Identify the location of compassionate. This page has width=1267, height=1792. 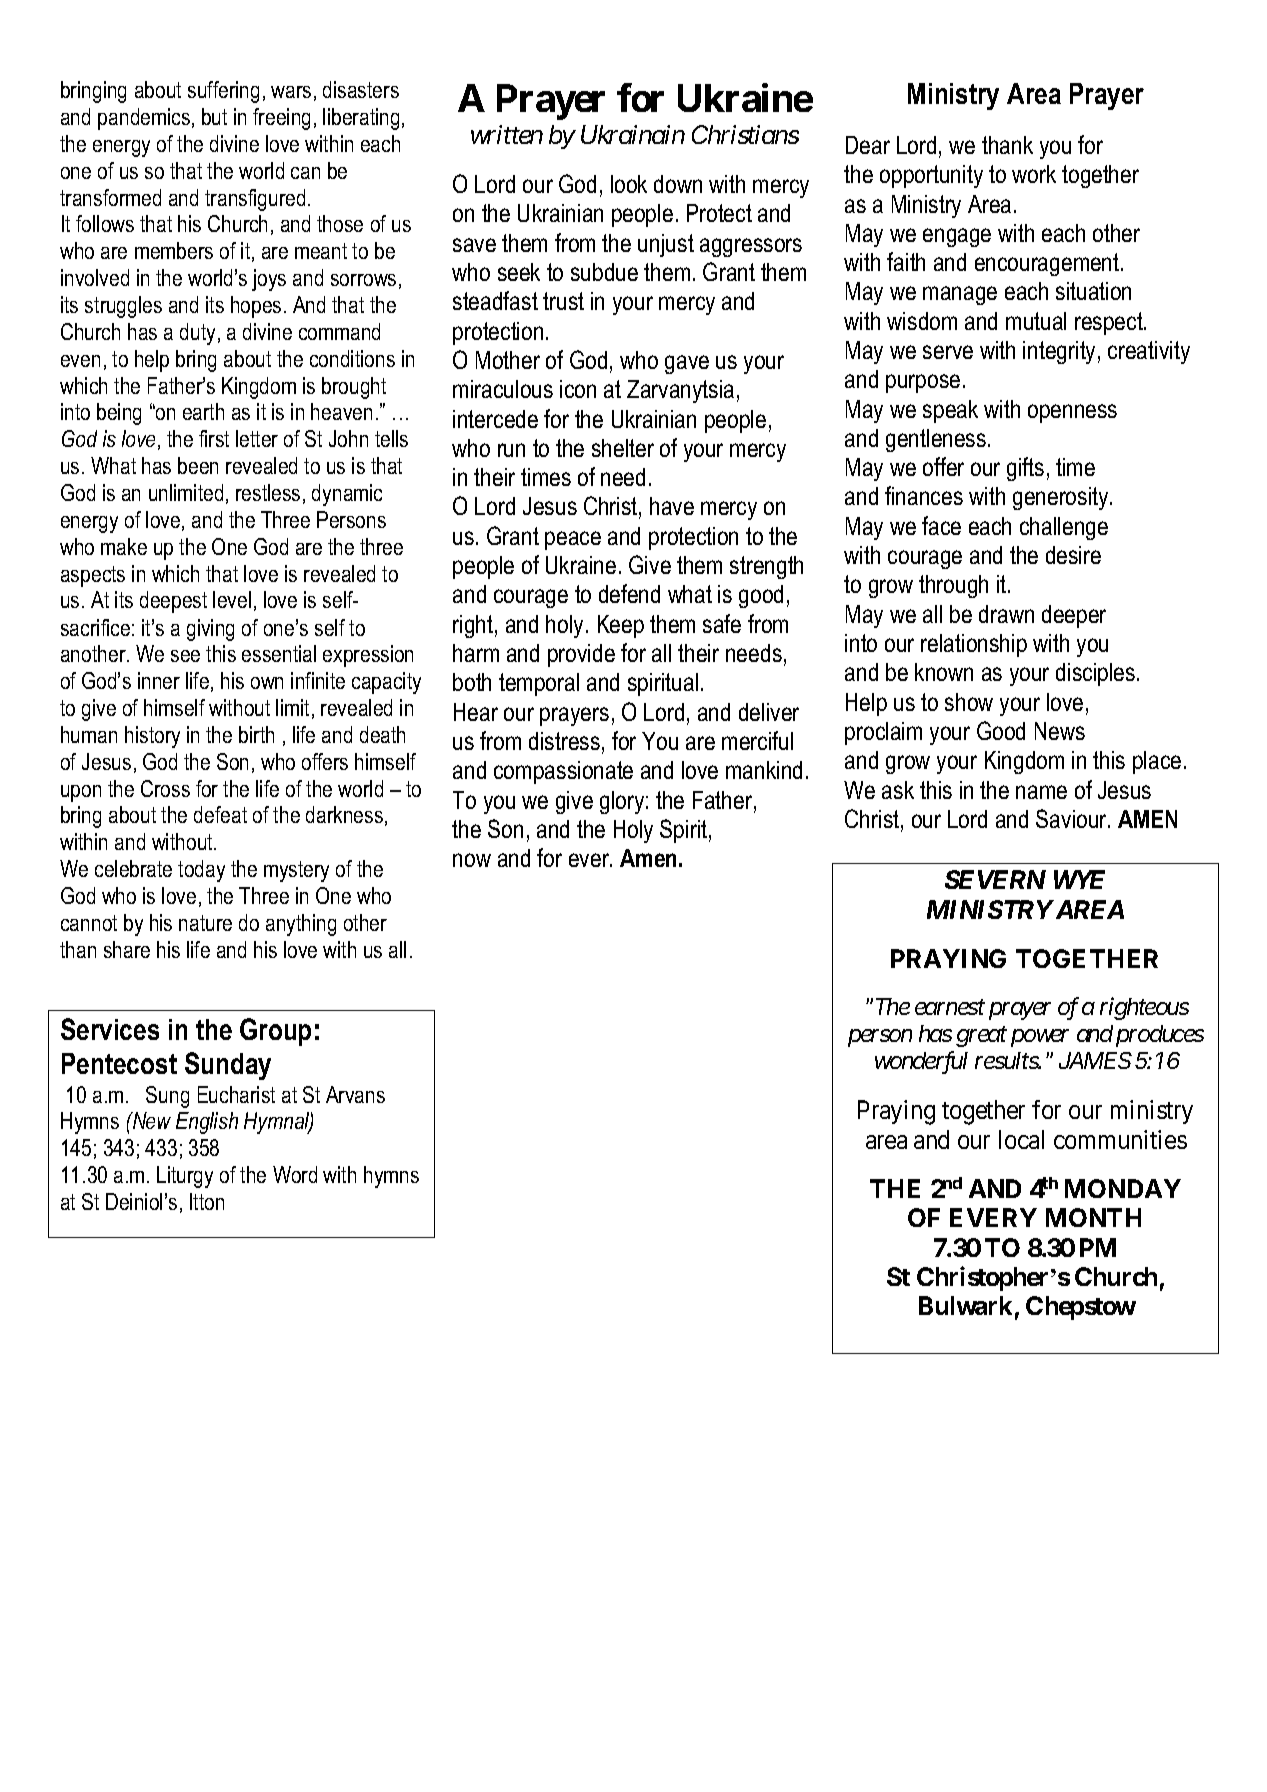
(563, 772).
